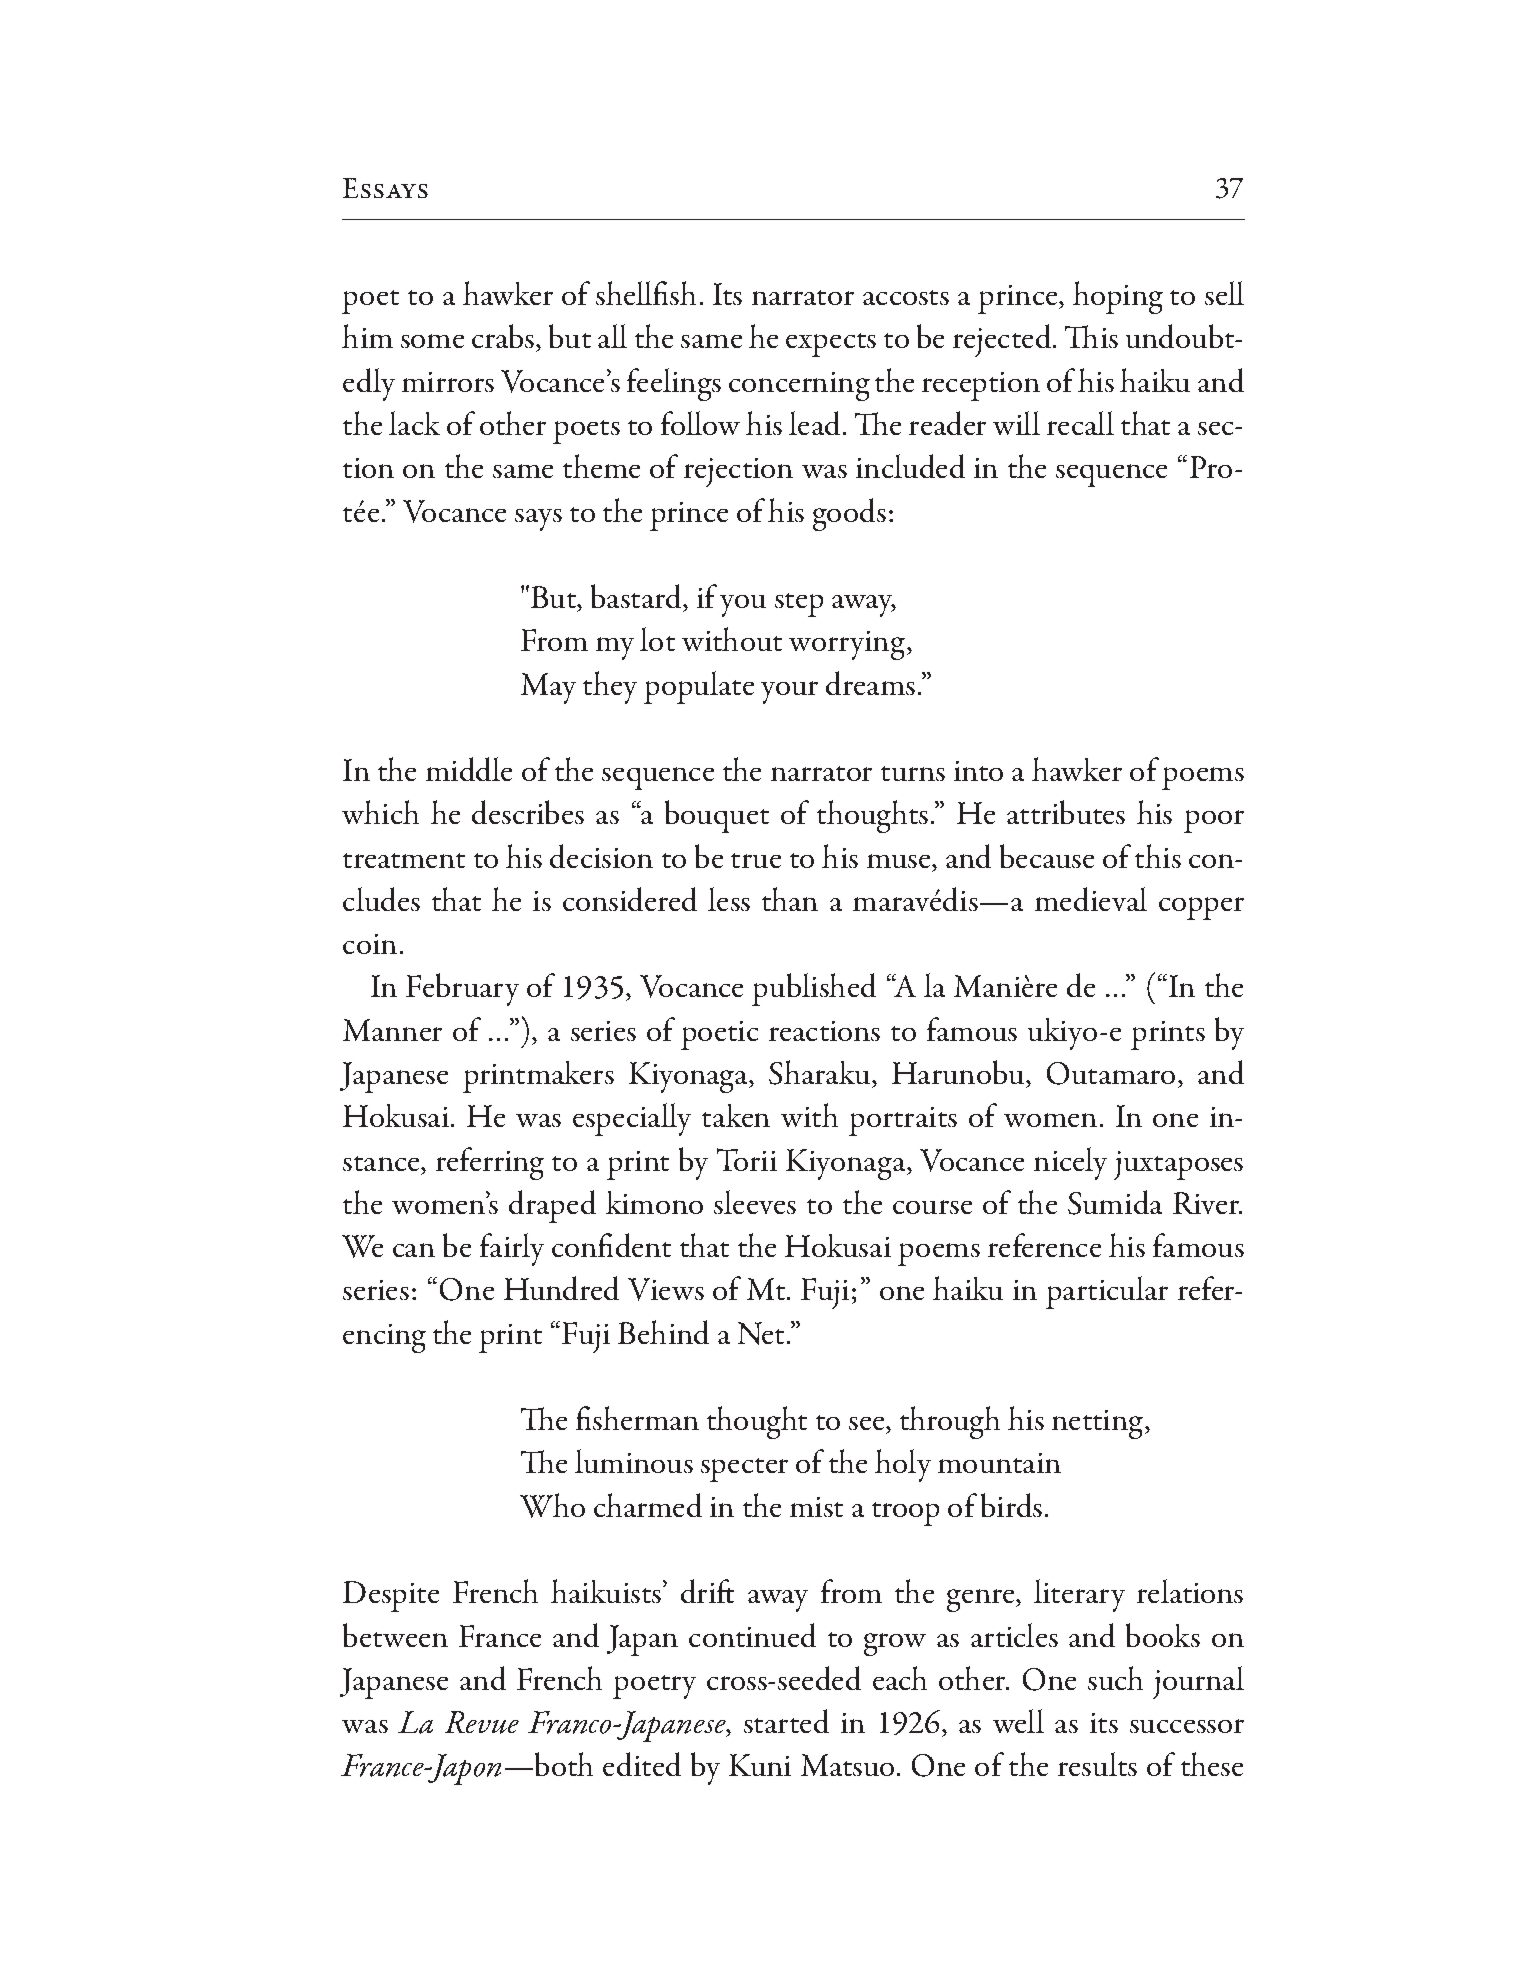 The image size is (1533, 1984). I want to click on this, so click(1158, 856).
